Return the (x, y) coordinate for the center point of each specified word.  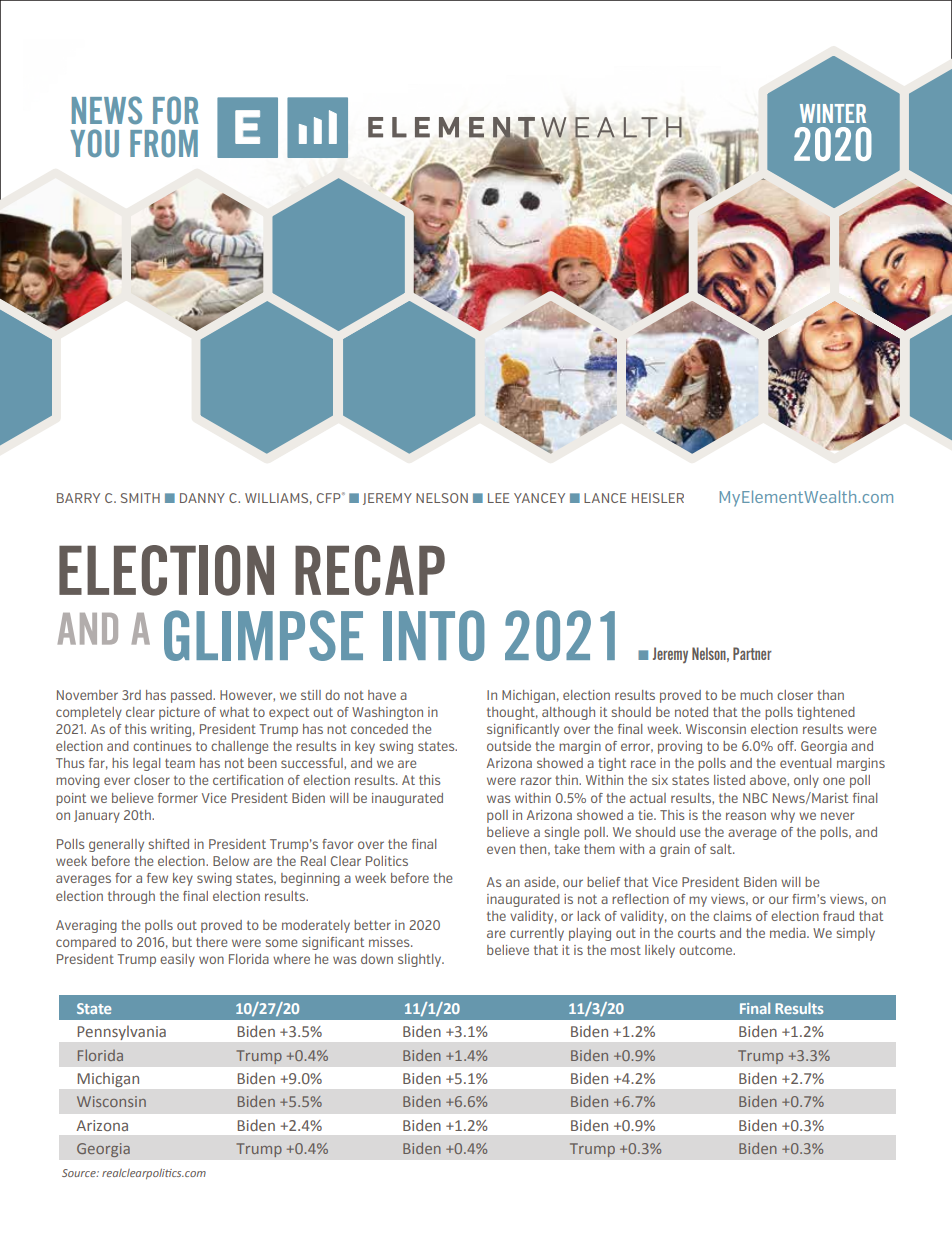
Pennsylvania (122, 1033)
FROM (164, 143)
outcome (707, 950)
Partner (752, 653)
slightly (421, 960)
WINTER (833, 113)
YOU (94, 143)
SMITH (140, 498)
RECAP (370, 570)
